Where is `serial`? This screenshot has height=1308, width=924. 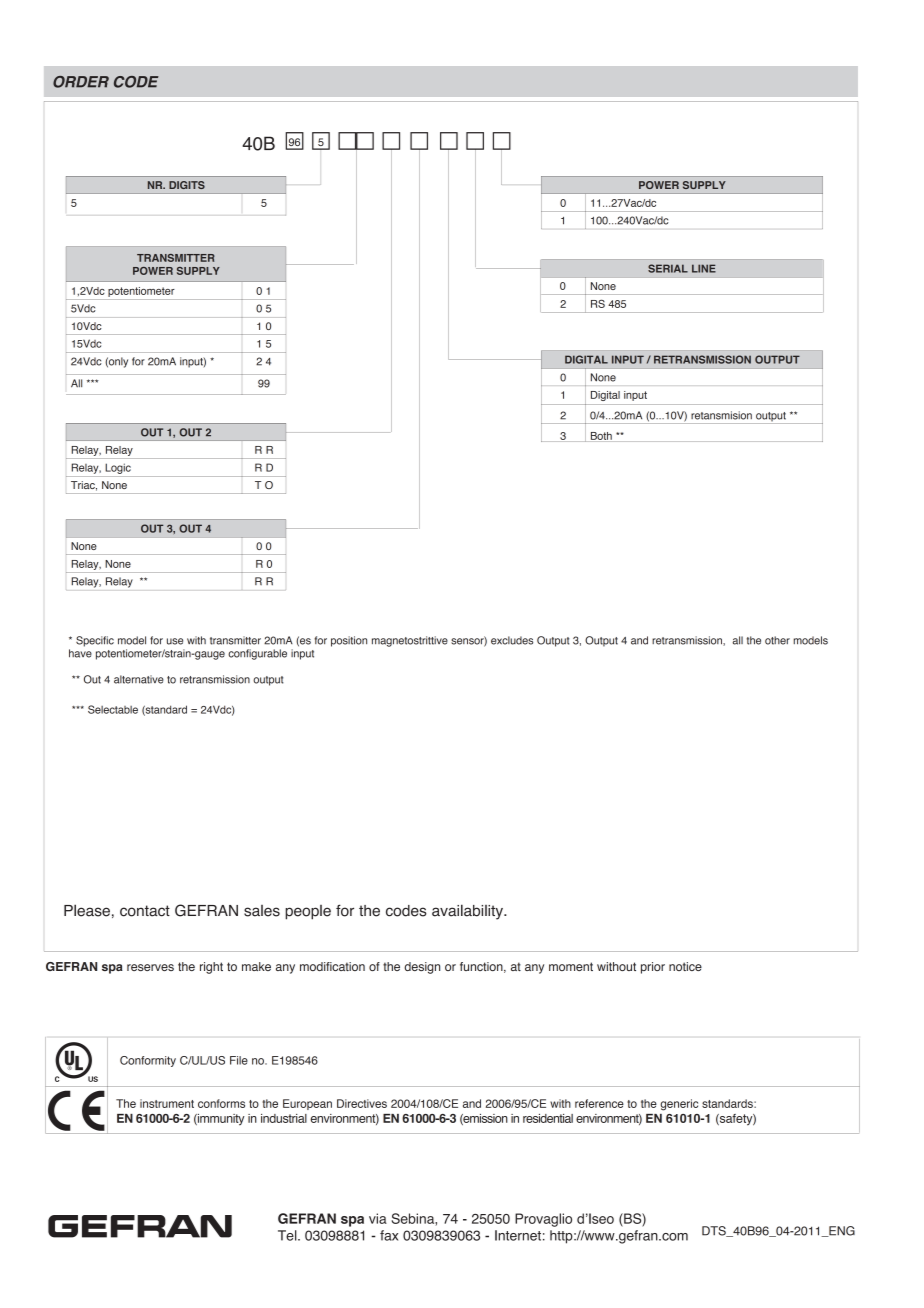
serial is located at coordinates (668, 268).
